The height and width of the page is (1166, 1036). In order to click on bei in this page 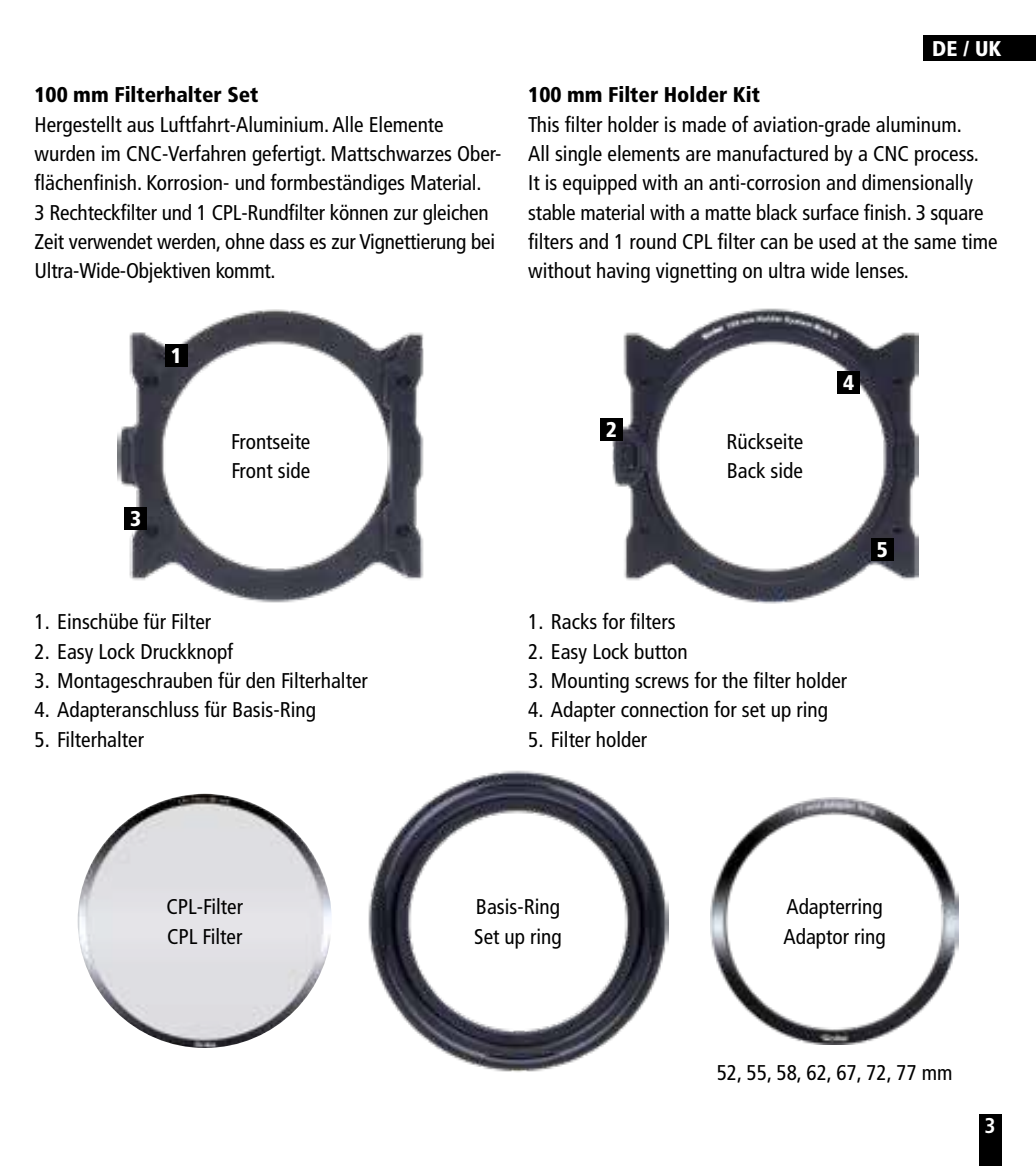, I will do `click(483, 241)`.
